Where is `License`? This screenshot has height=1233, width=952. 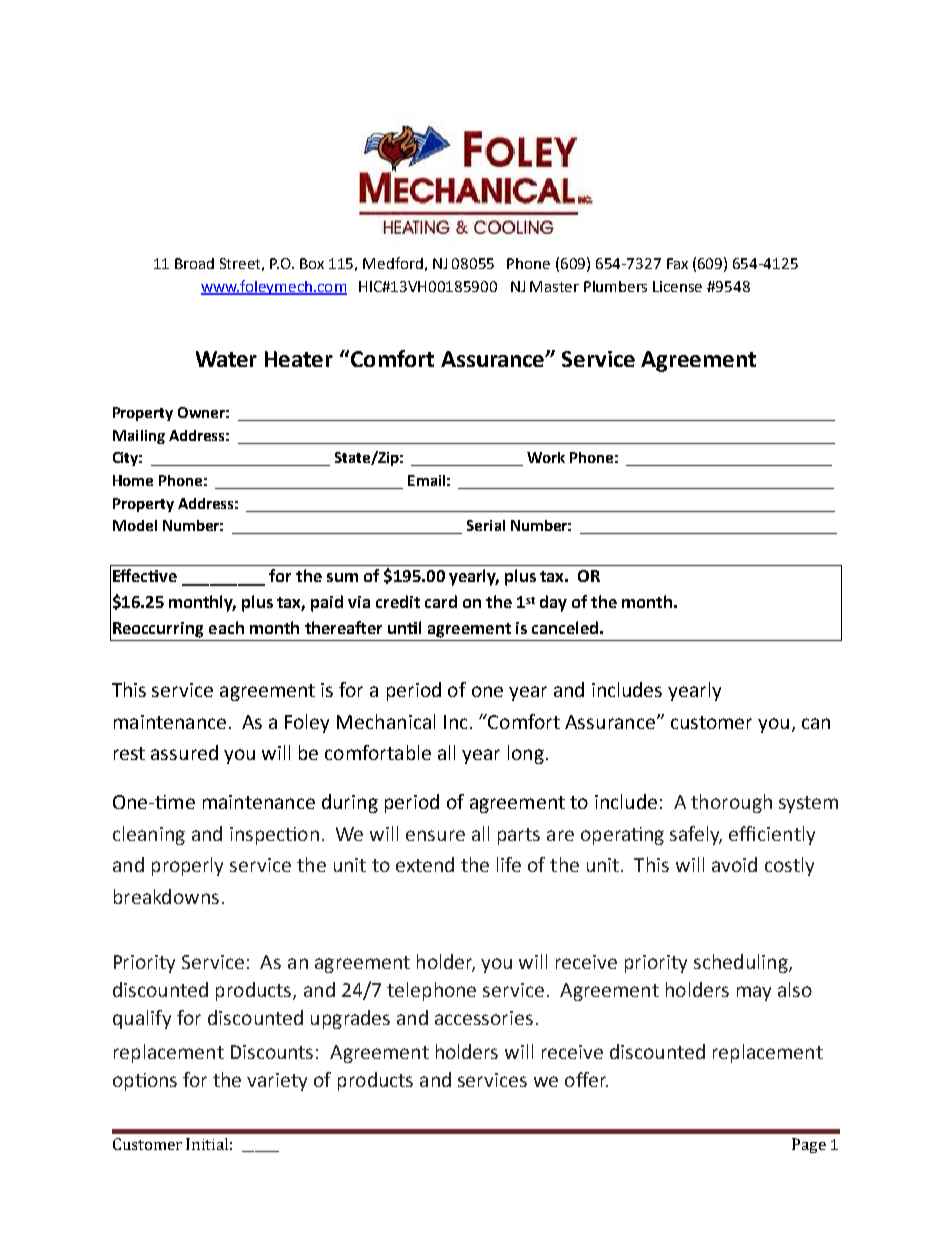 License is located at coordinates (677, 286).
